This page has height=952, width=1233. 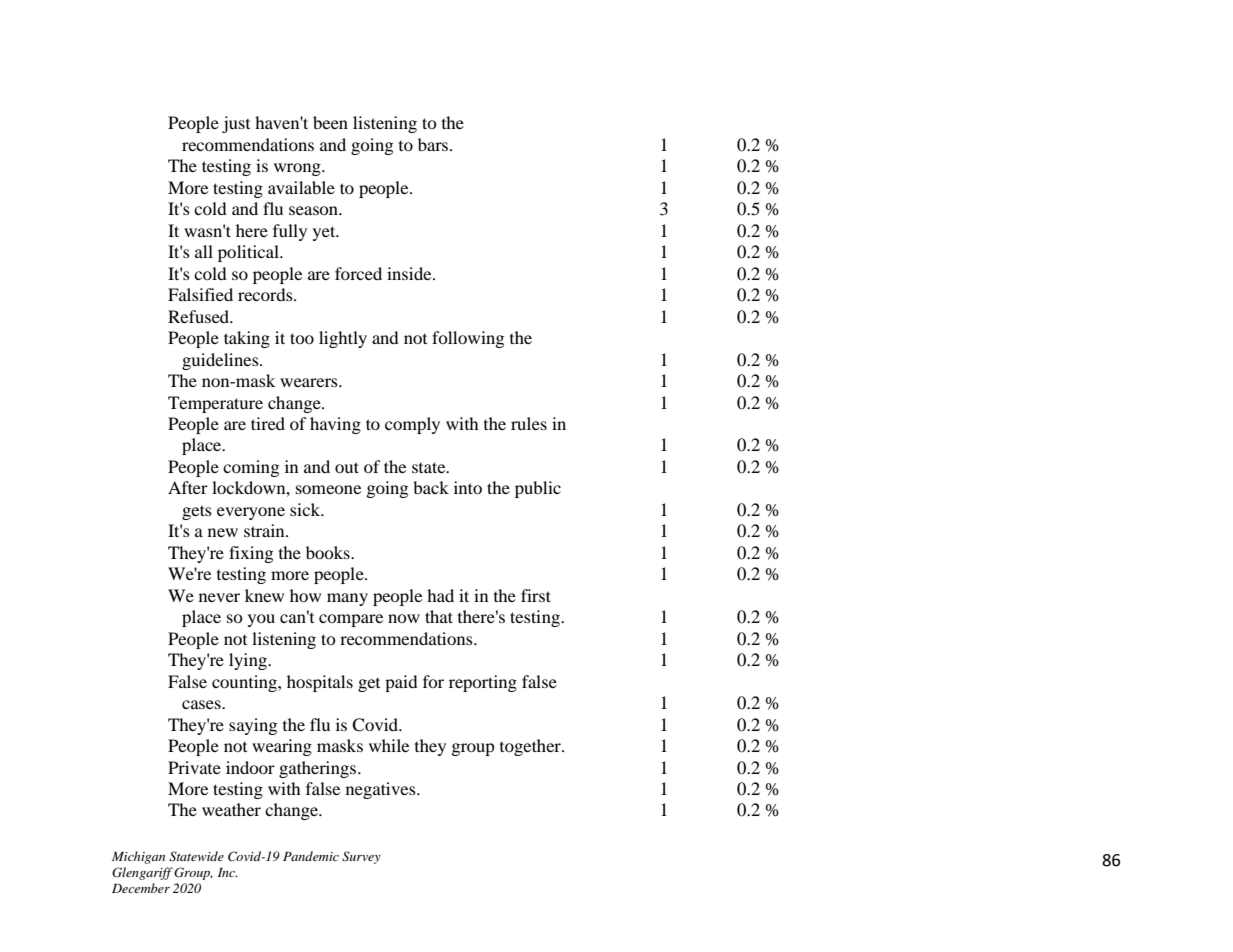 I want to click on been, so click(x=330, y=122).
